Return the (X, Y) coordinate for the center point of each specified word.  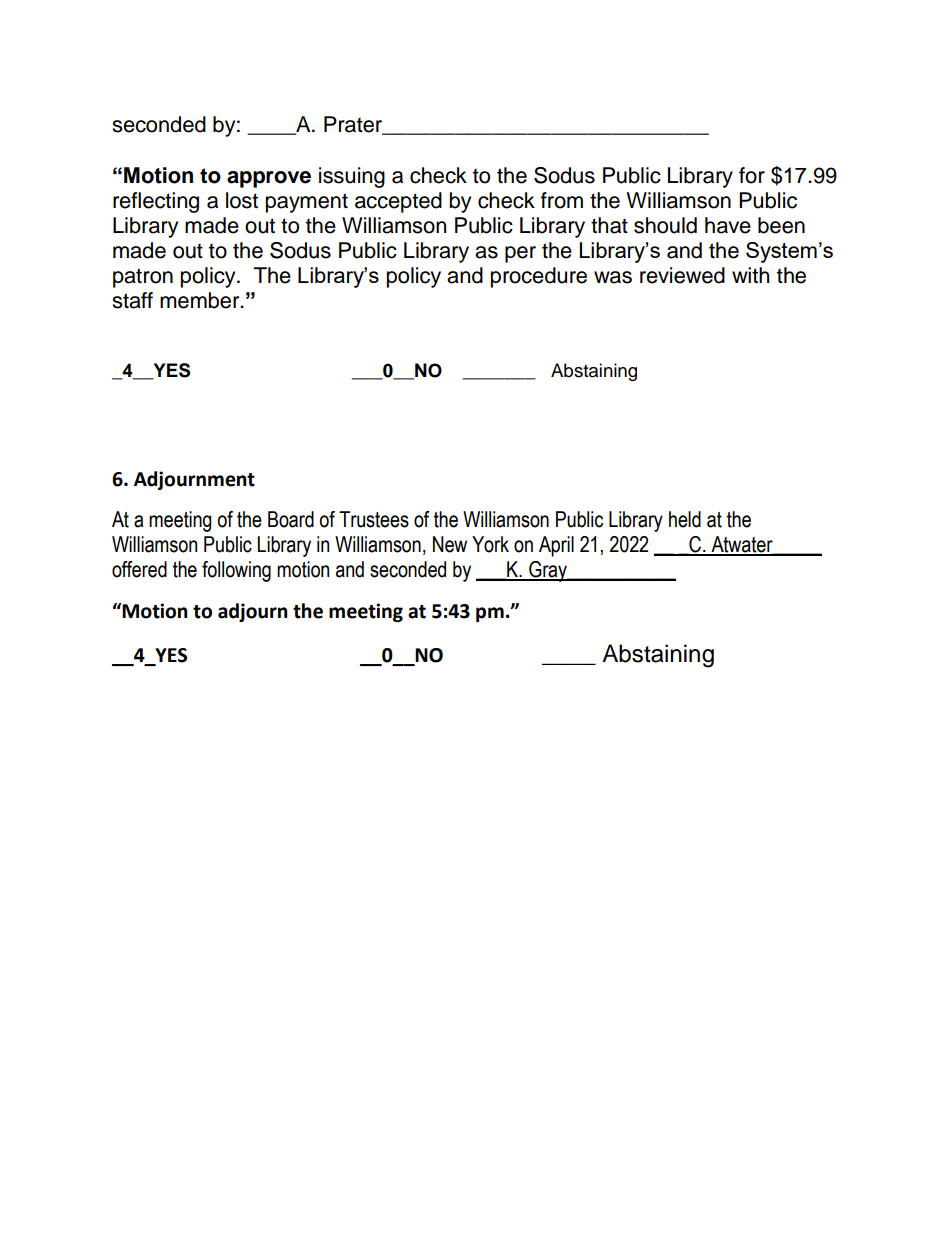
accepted (398, 202)
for (752, 175)
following (236, 571)
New (450, 544)
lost (242, 200)
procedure (539, 277)
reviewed (682, 275)
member (201, 300)
